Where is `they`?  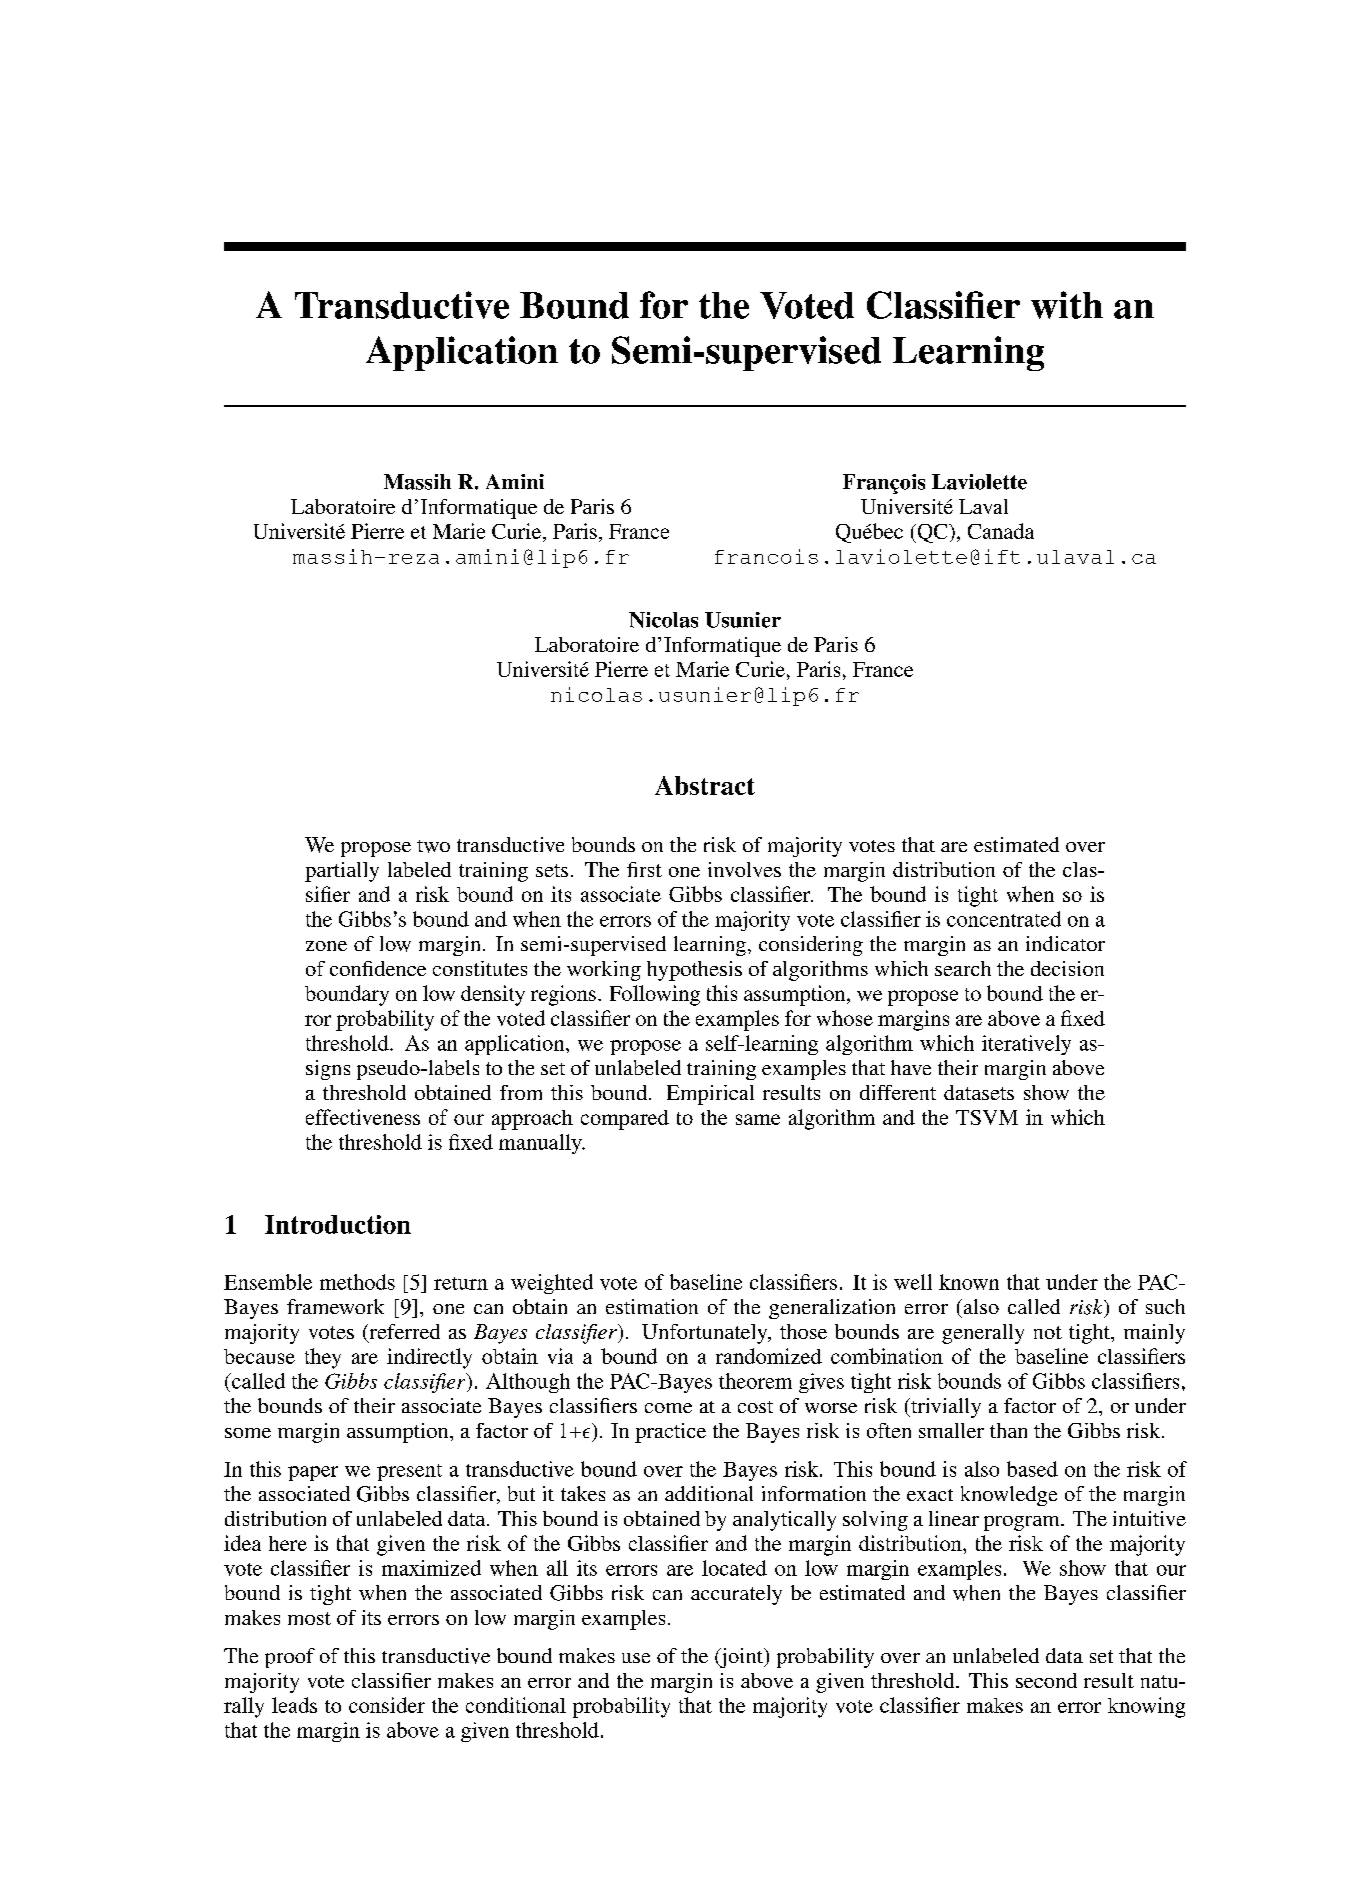
they is located at coordinates (323, 1358).
